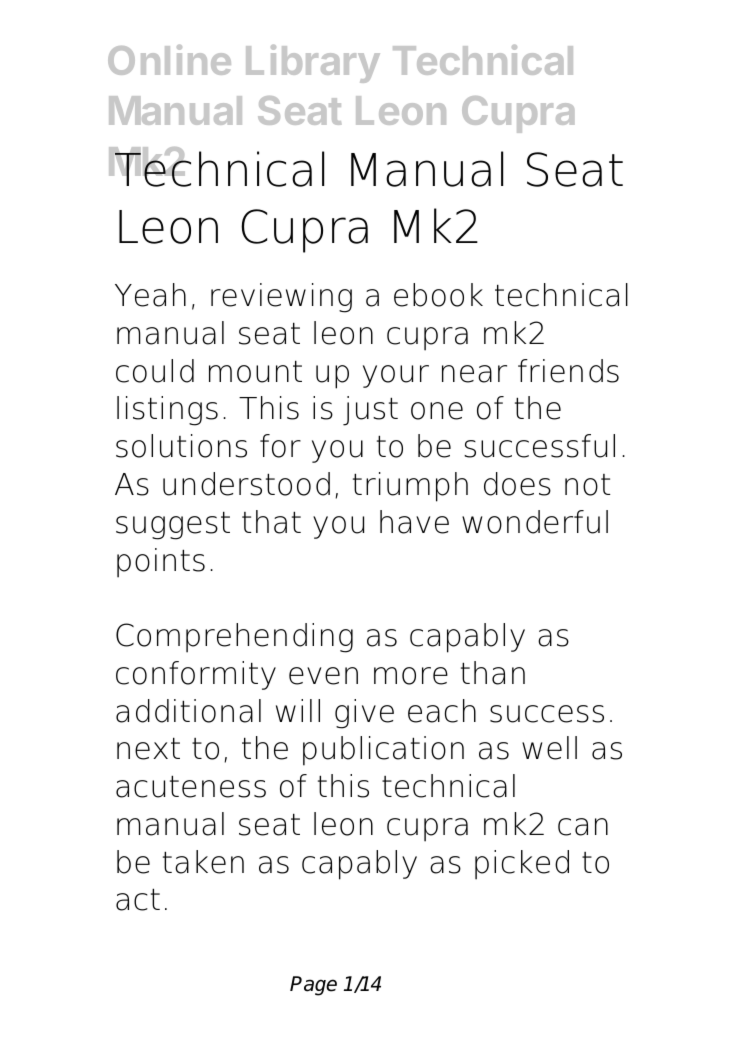 Image resolution: width=749 pixels, height=1056 pixels. Describe the element at coordinates (323, 676) in the screenshot. I see `even` at that location.
